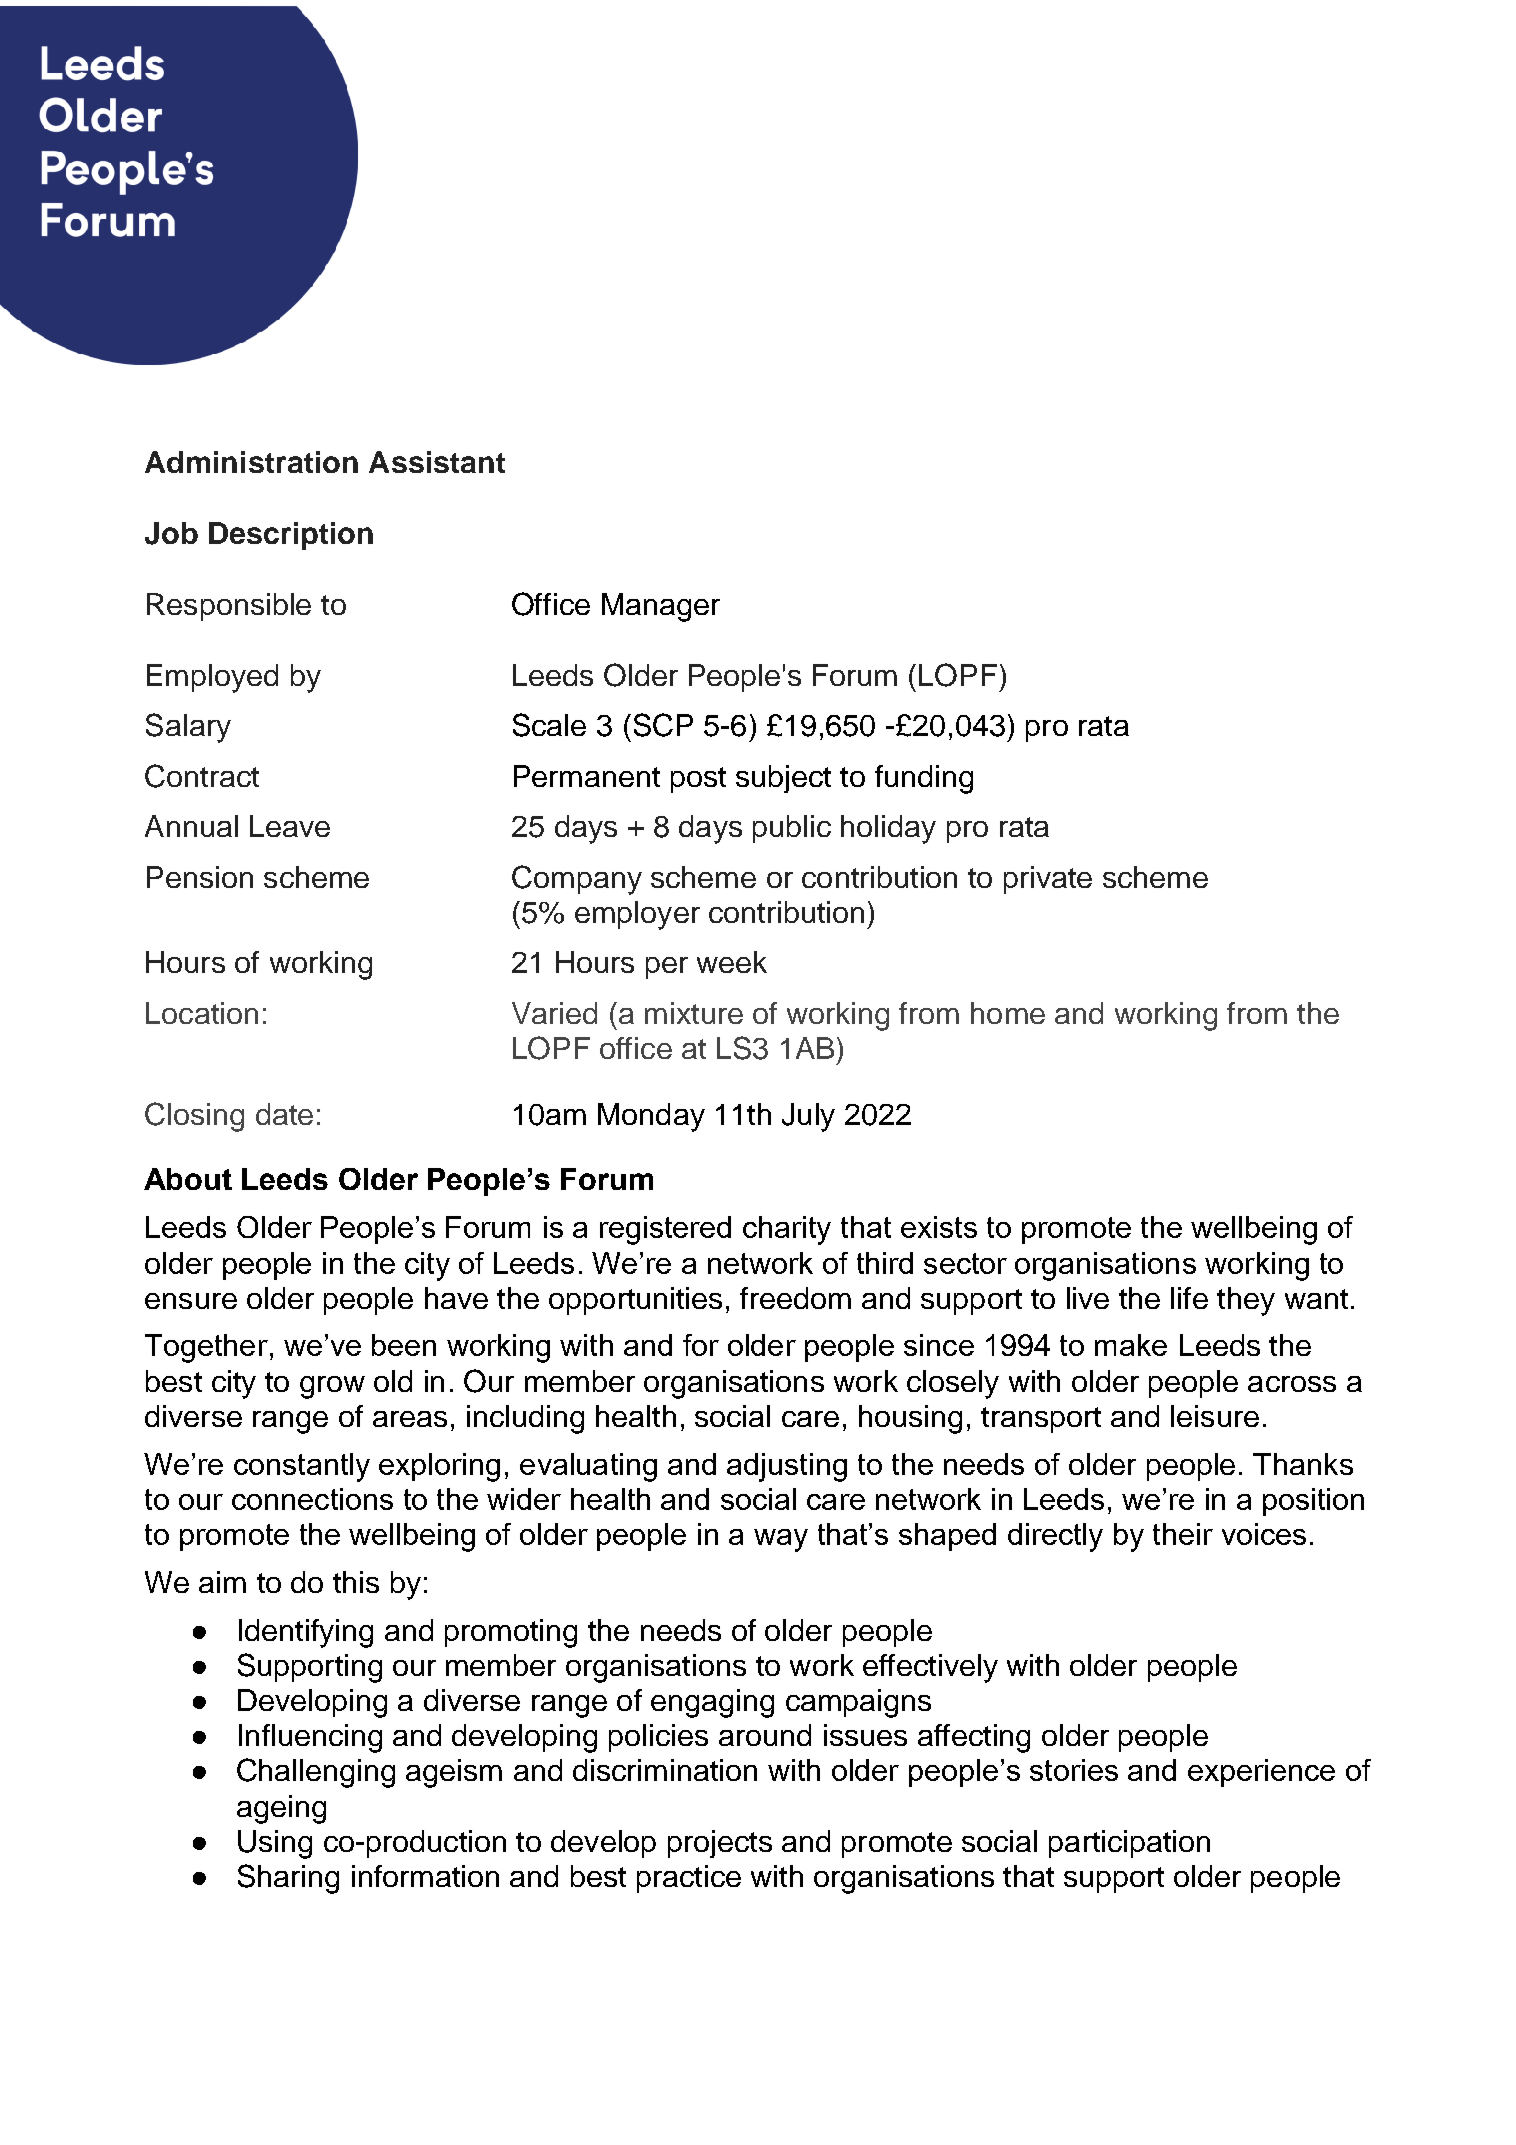  Describe the element at coordinates (924, 779) in the image. I see `funding` at that location.
